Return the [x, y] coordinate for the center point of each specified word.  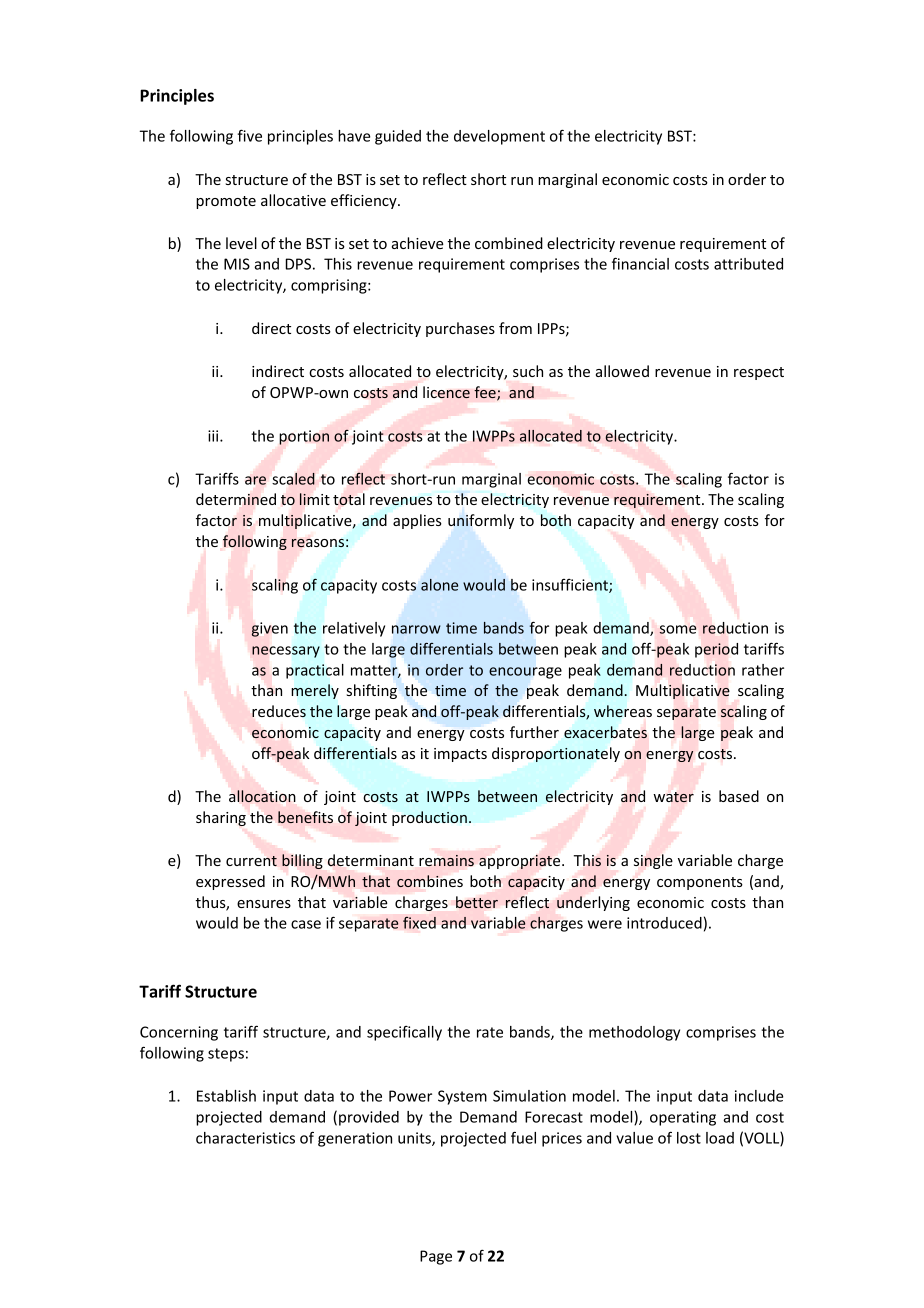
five [249, 135]
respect [759, 373]
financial [640, 263]
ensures [264, 904]
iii [214, 436]
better [477, 902]
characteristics [245, 1138]
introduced [664, 923]
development [499, 137]
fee [486, 393]
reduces [279, 711]
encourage [525, 673]
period [716, 650]
